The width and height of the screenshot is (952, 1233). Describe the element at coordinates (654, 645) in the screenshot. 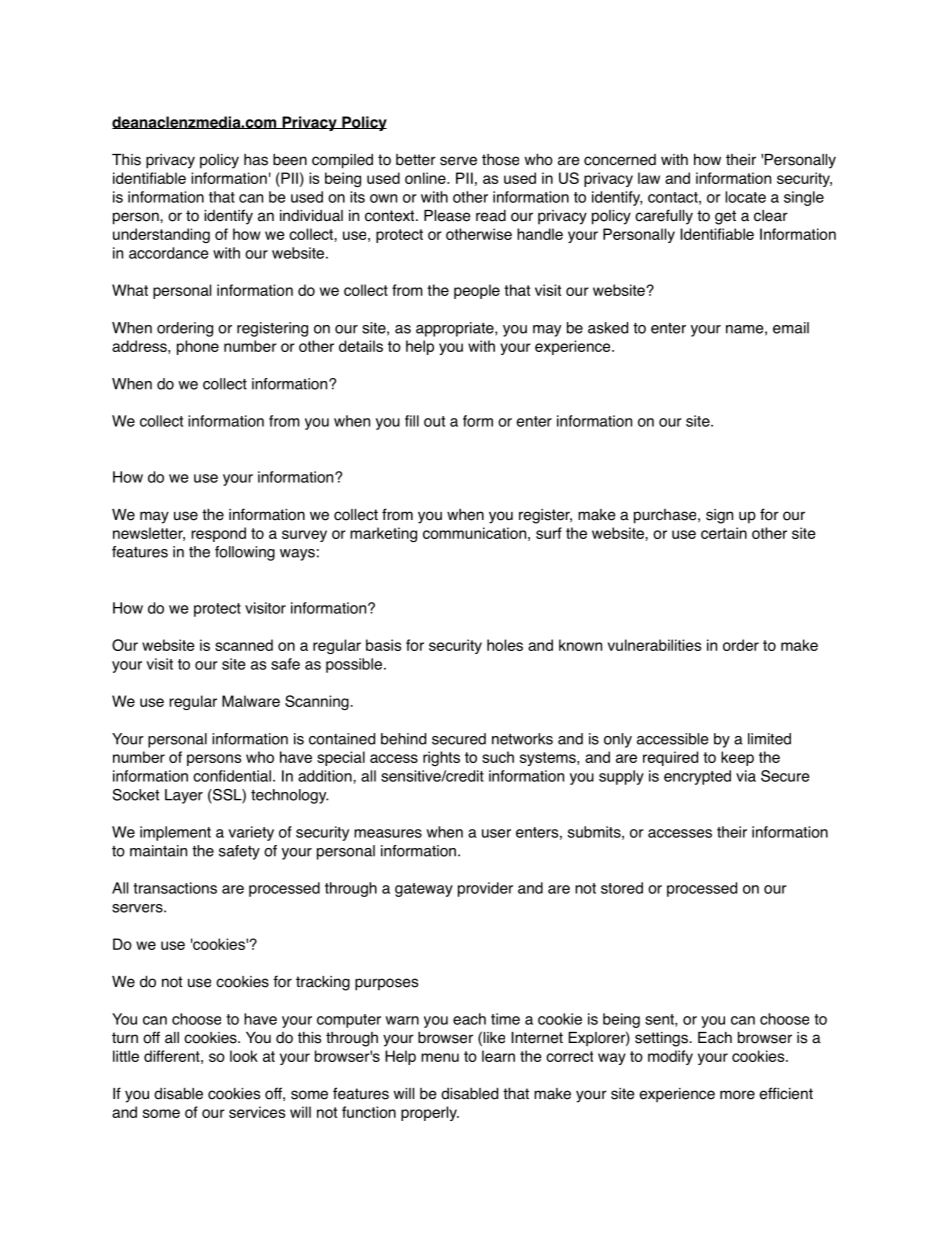

I see `vulnerabilities` at that location.
